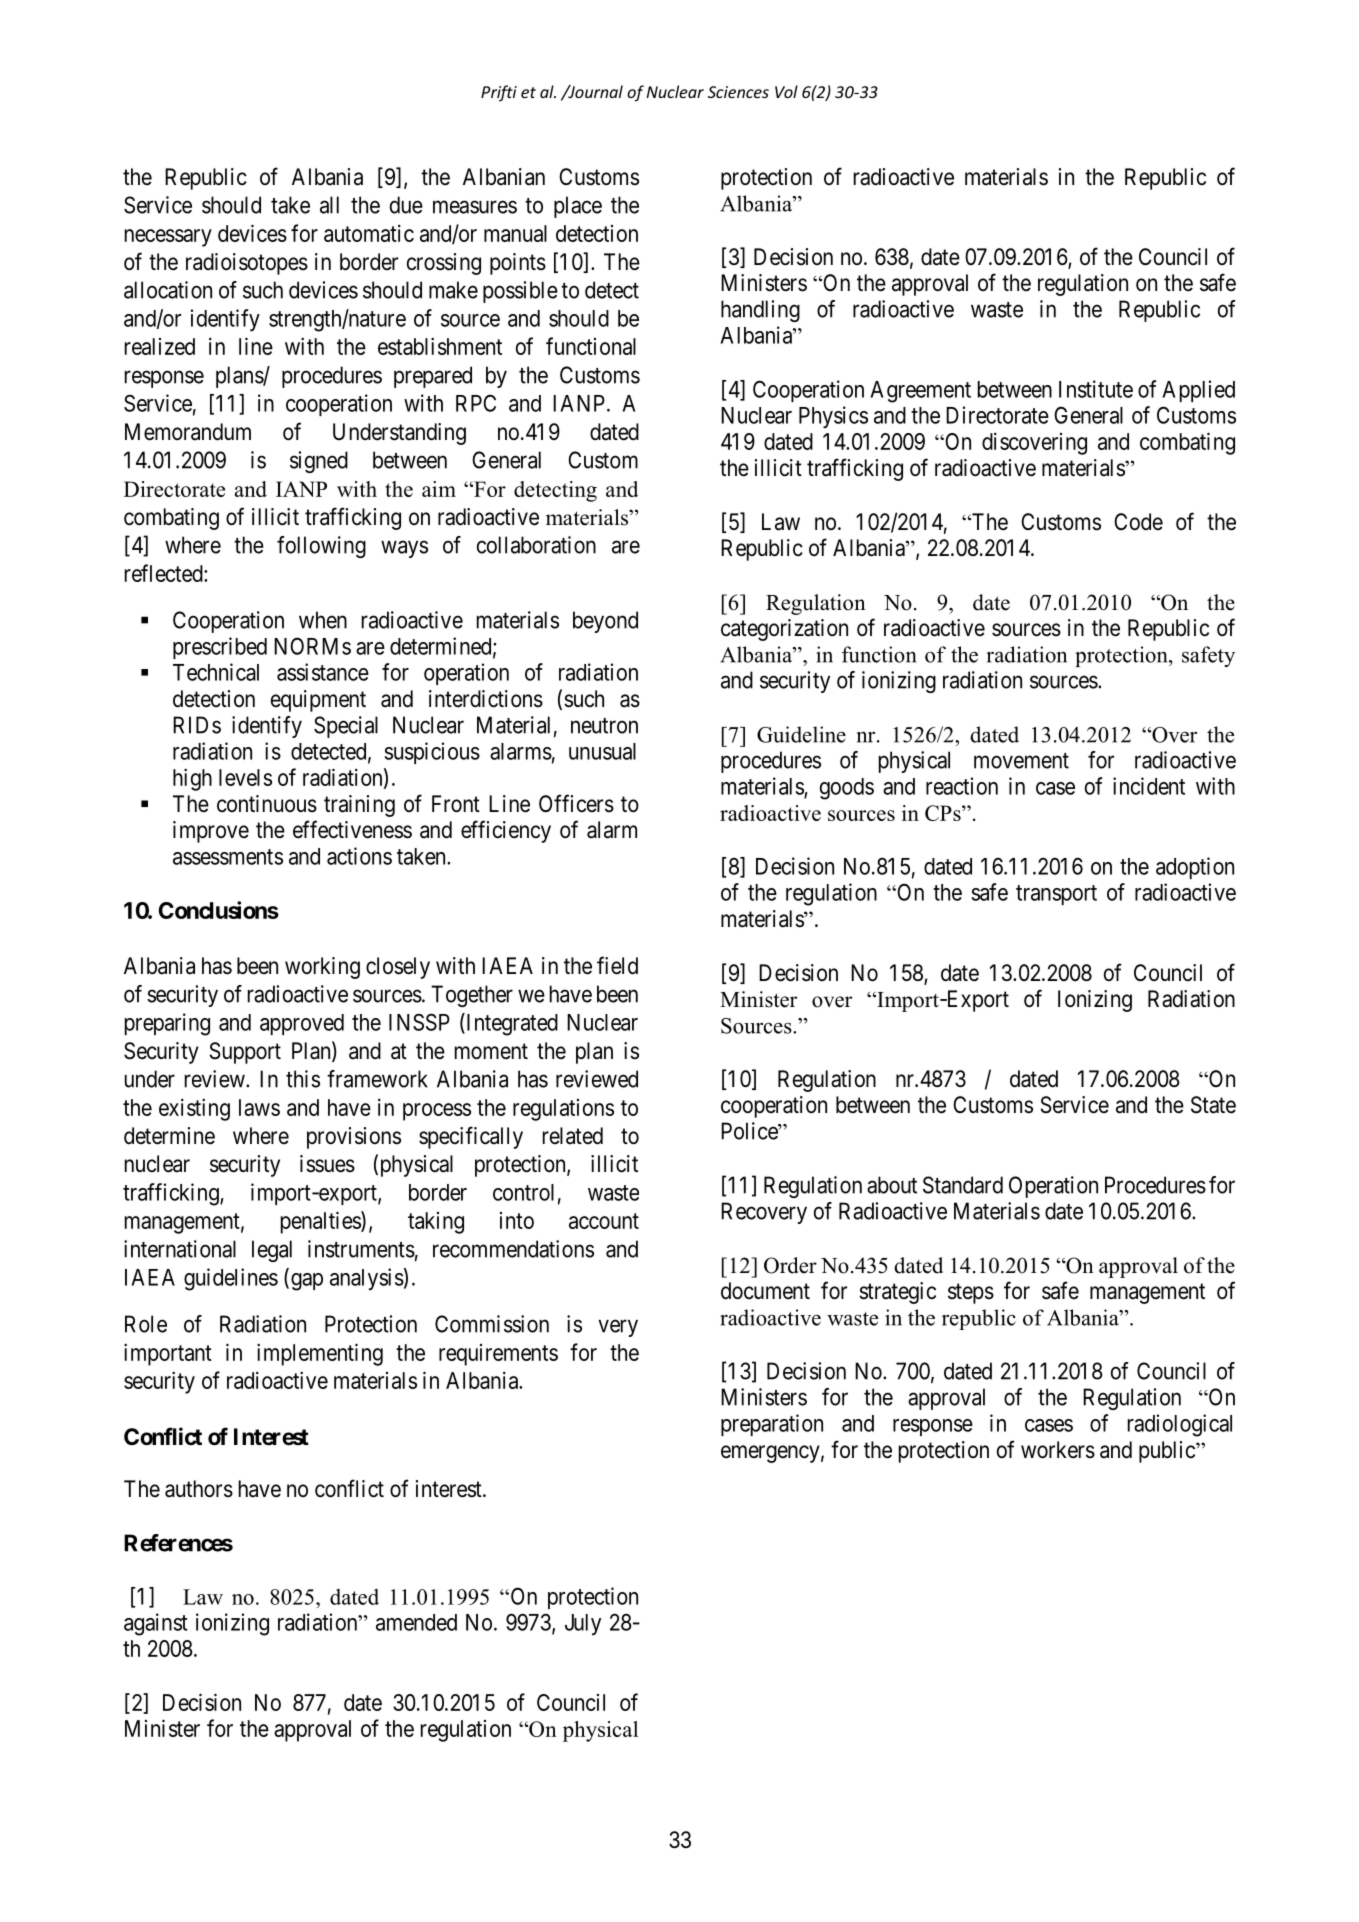 Image resolution: width=1359 pixels, height=1922 pixels. I want to click on against, so click(156, 1624).
